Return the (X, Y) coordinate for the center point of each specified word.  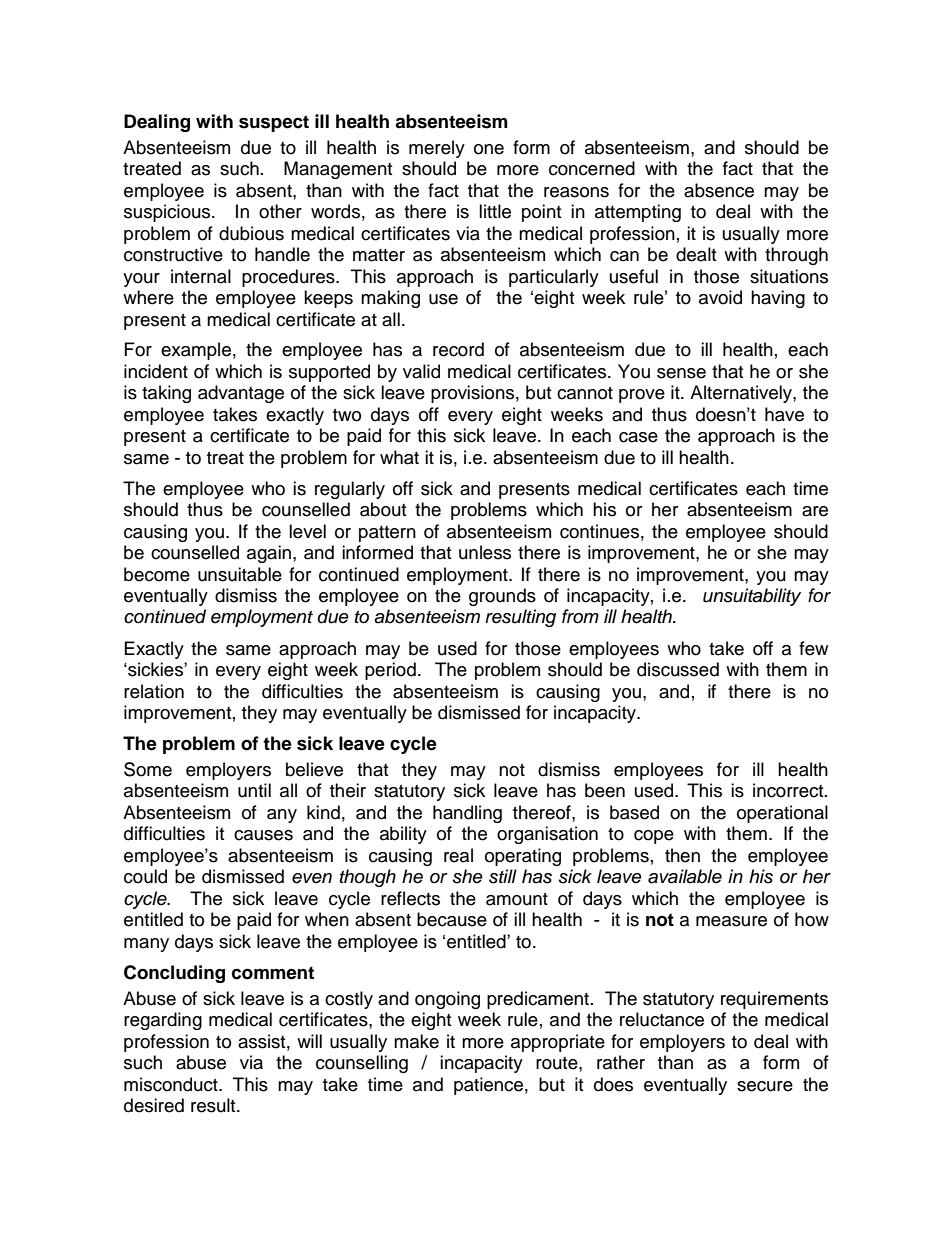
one (489, 149)
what (399, 457)
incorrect (789, 790)
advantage (241, 394)
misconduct (172, 1084)
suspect (274, 123)
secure (765, 1086)
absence (719, 190)
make (416, 1041)
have (784, 414)
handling (467, 814)
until (254, 790)
